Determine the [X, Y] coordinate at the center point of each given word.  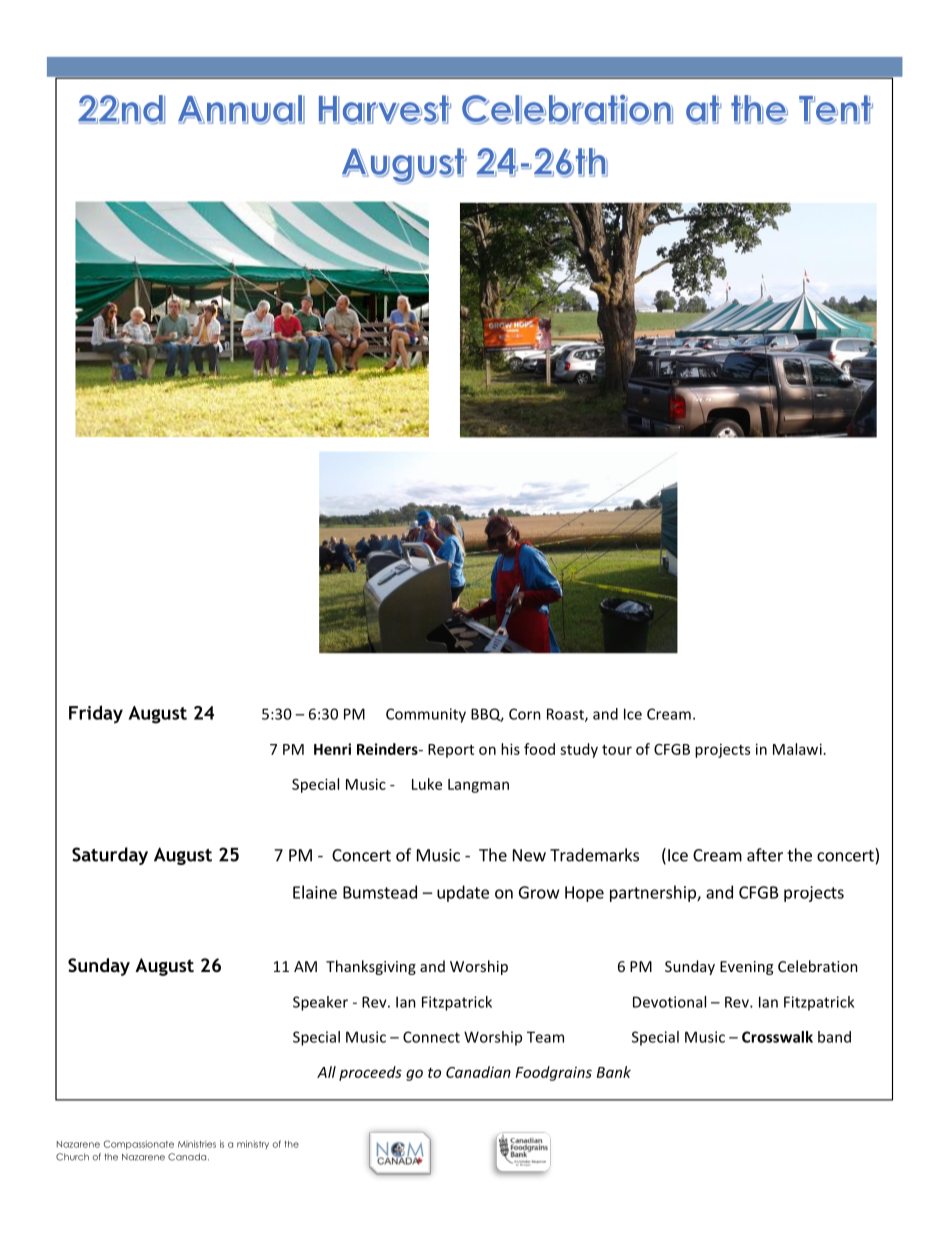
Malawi [797, 749]
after [765, 855]
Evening [746, 968]
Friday [96, 714]
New [529, 855]
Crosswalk [777, 1037]
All [326, 1072]
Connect [431, 1037]
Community [426, 715]
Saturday [110, 856]
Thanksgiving [371, 967]
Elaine [315, 892]
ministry [253, 1144]
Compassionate [139, 1144]
